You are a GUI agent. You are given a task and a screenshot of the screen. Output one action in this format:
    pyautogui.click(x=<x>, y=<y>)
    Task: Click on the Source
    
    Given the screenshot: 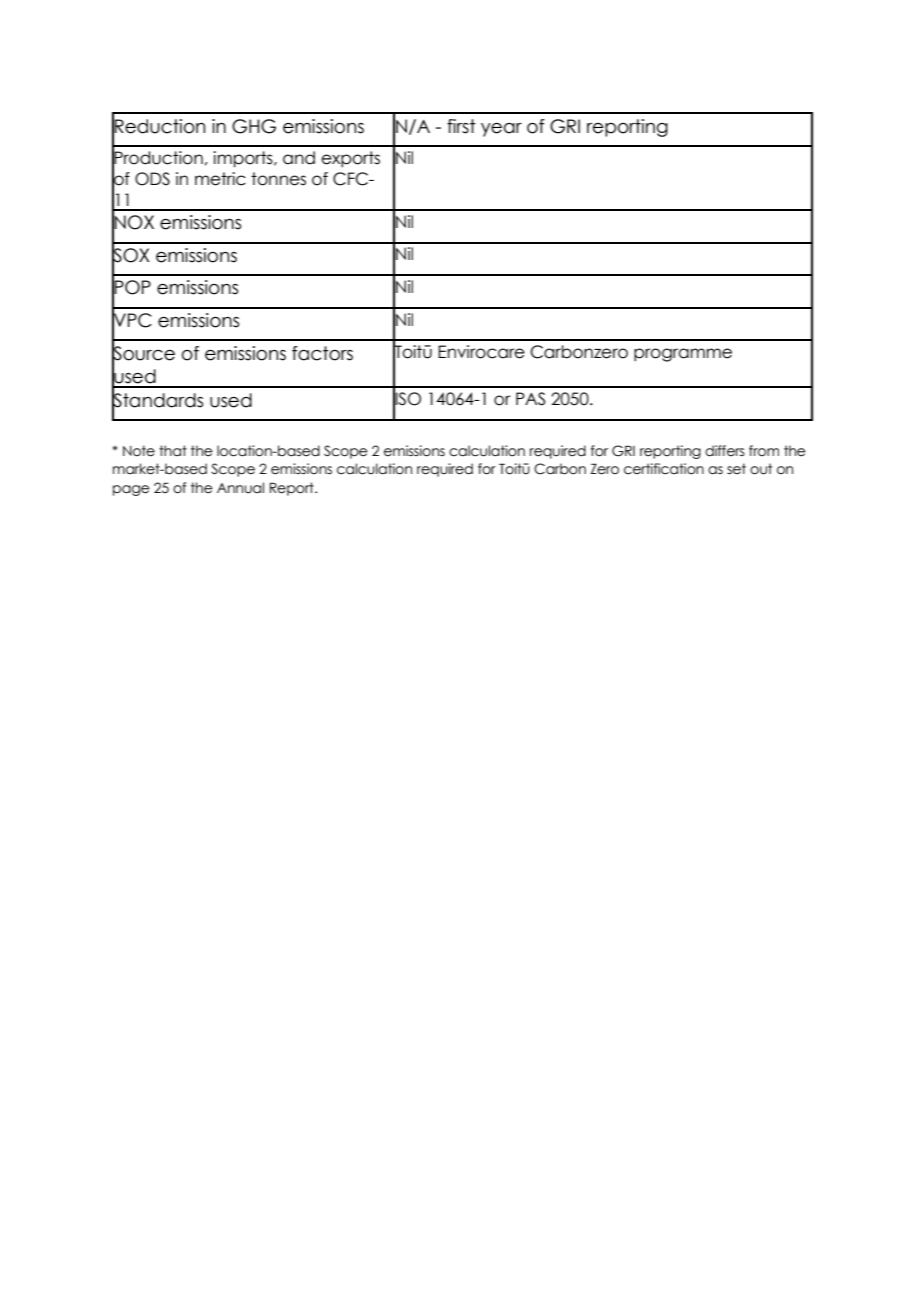 What is the action you would take?
    pyautogui.click(x=143, y=352)
